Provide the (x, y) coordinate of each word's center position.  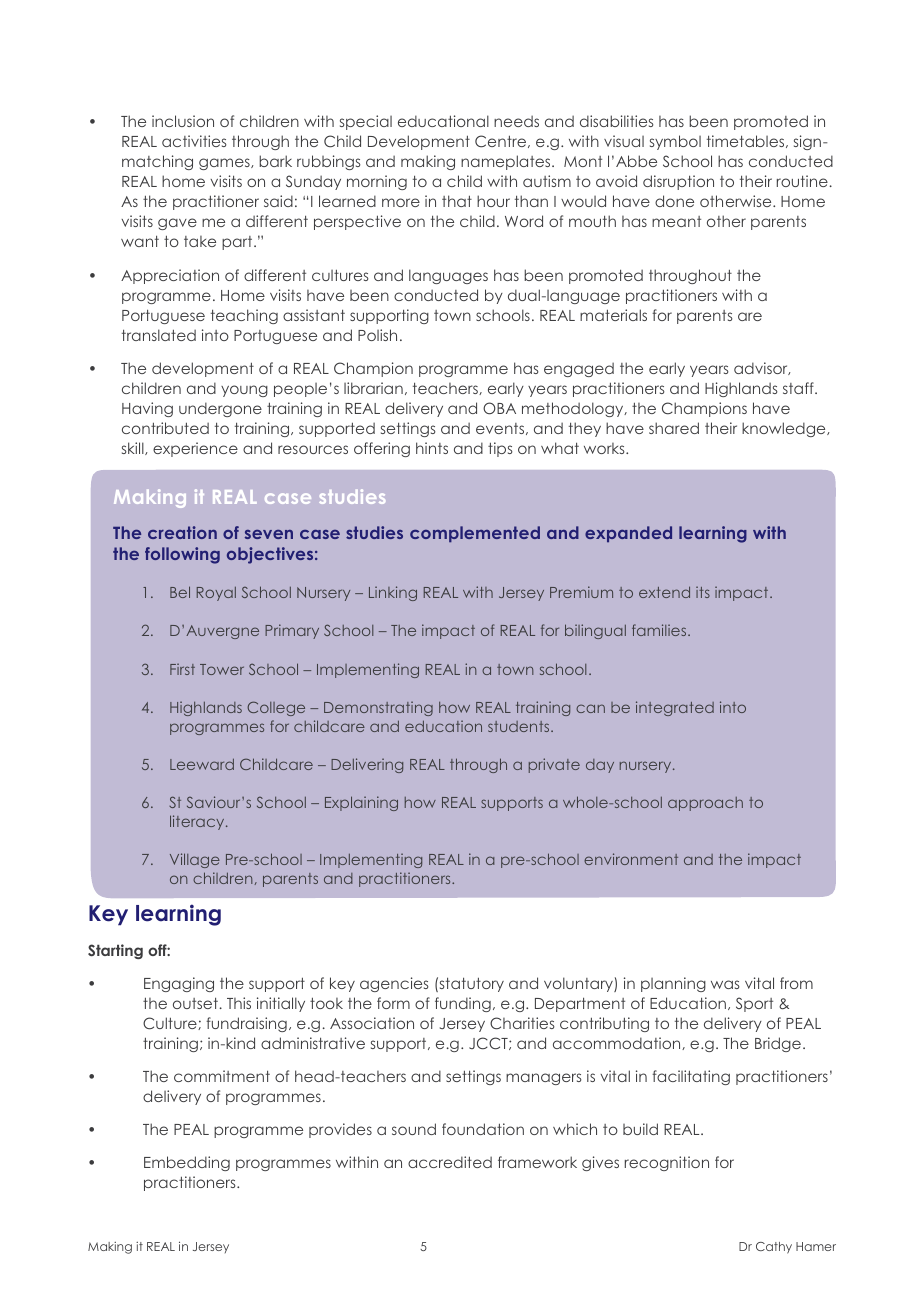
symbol (675, 142)
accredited (450, 1162)
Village (195, 860)
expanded (628, 534)
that (457, 201)
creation (182, 532)
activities (194, 141)
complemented (475, 534)
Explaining (361, 803)
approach (705, 804)
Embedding (187, 1163)
